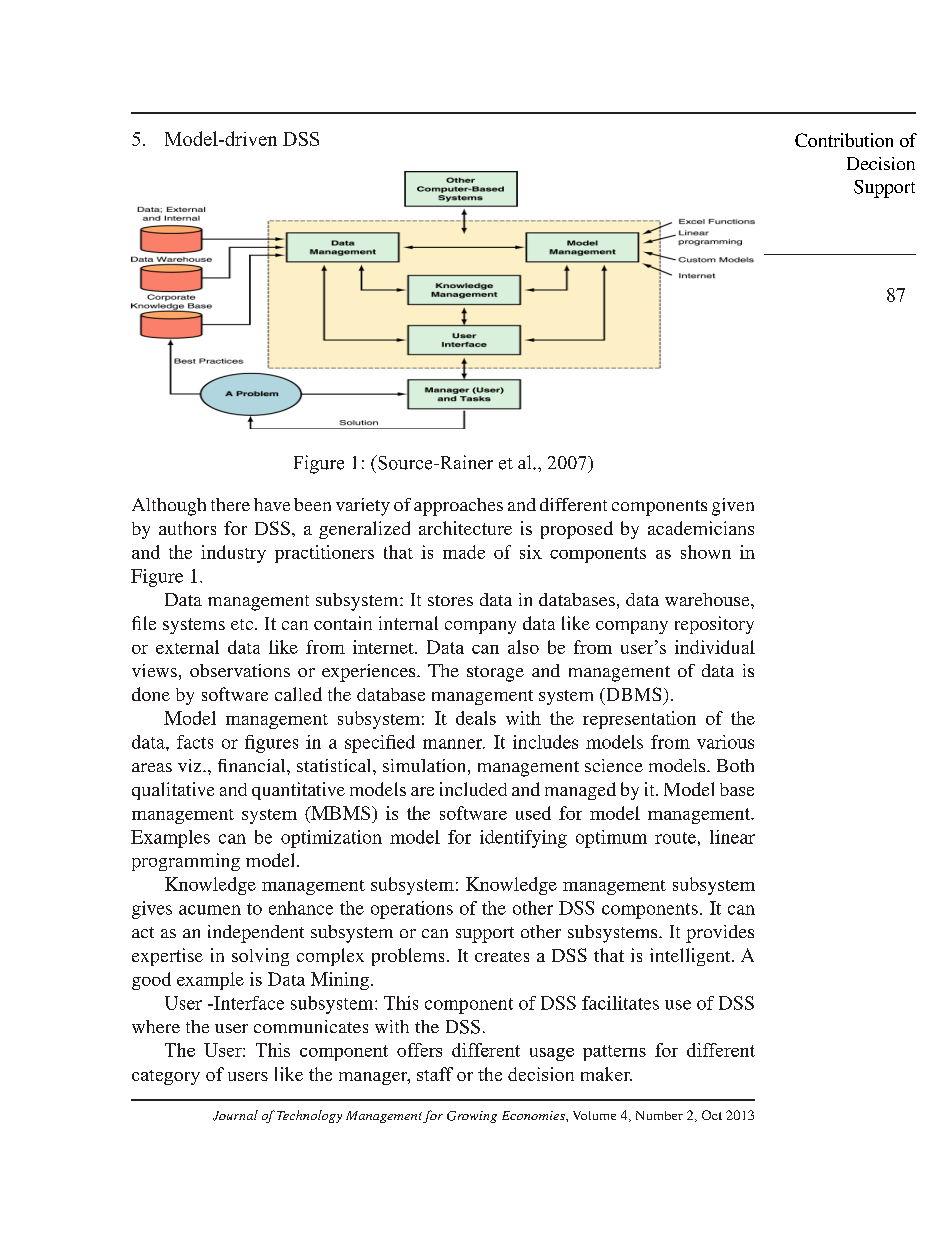 This document has width=952, height=1248. I want to click on Contribution, so click(844, 140).
